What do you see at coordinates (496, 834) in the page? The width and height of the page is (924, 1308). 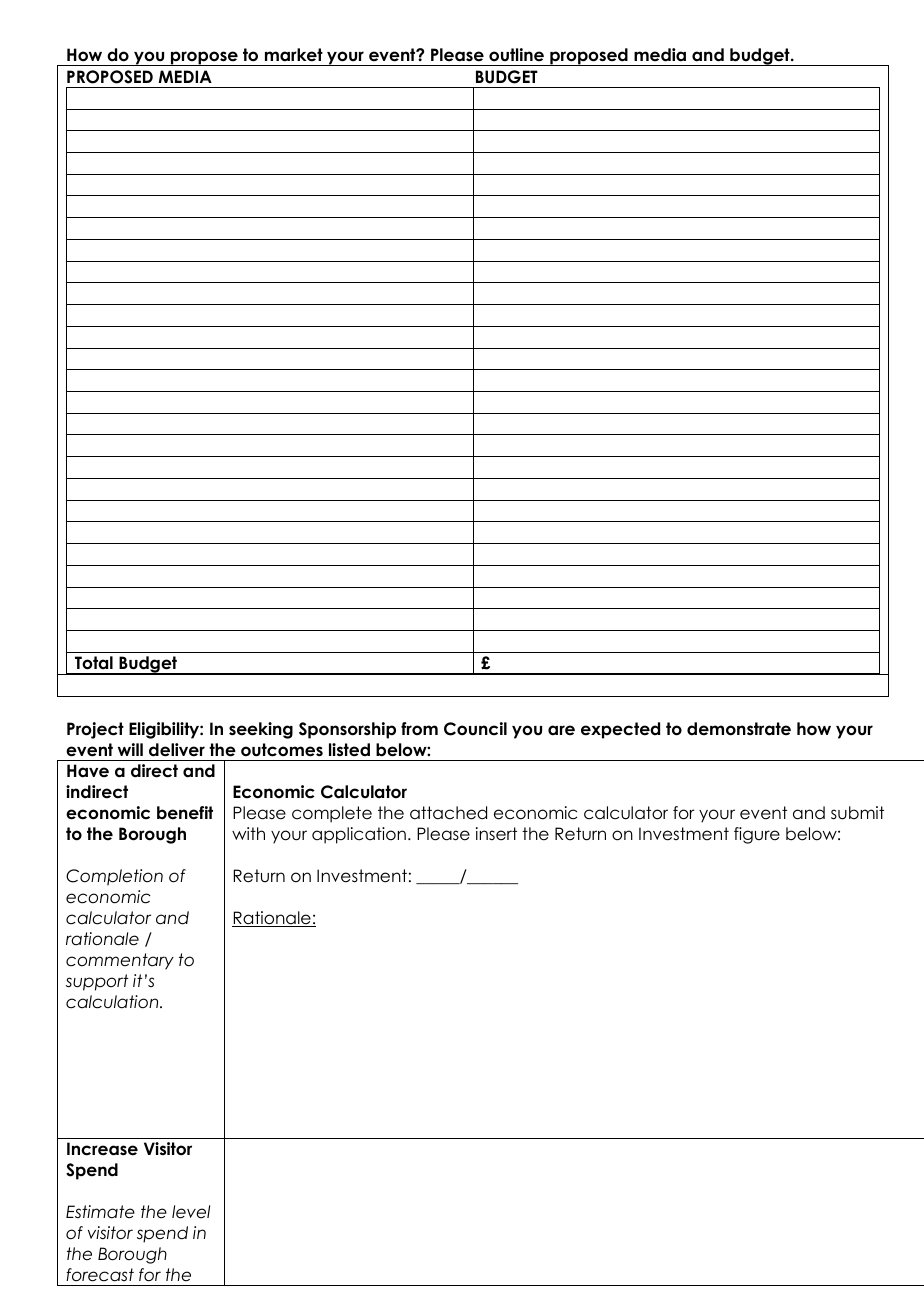 I see `insert` at bounding box center [496, 834].
